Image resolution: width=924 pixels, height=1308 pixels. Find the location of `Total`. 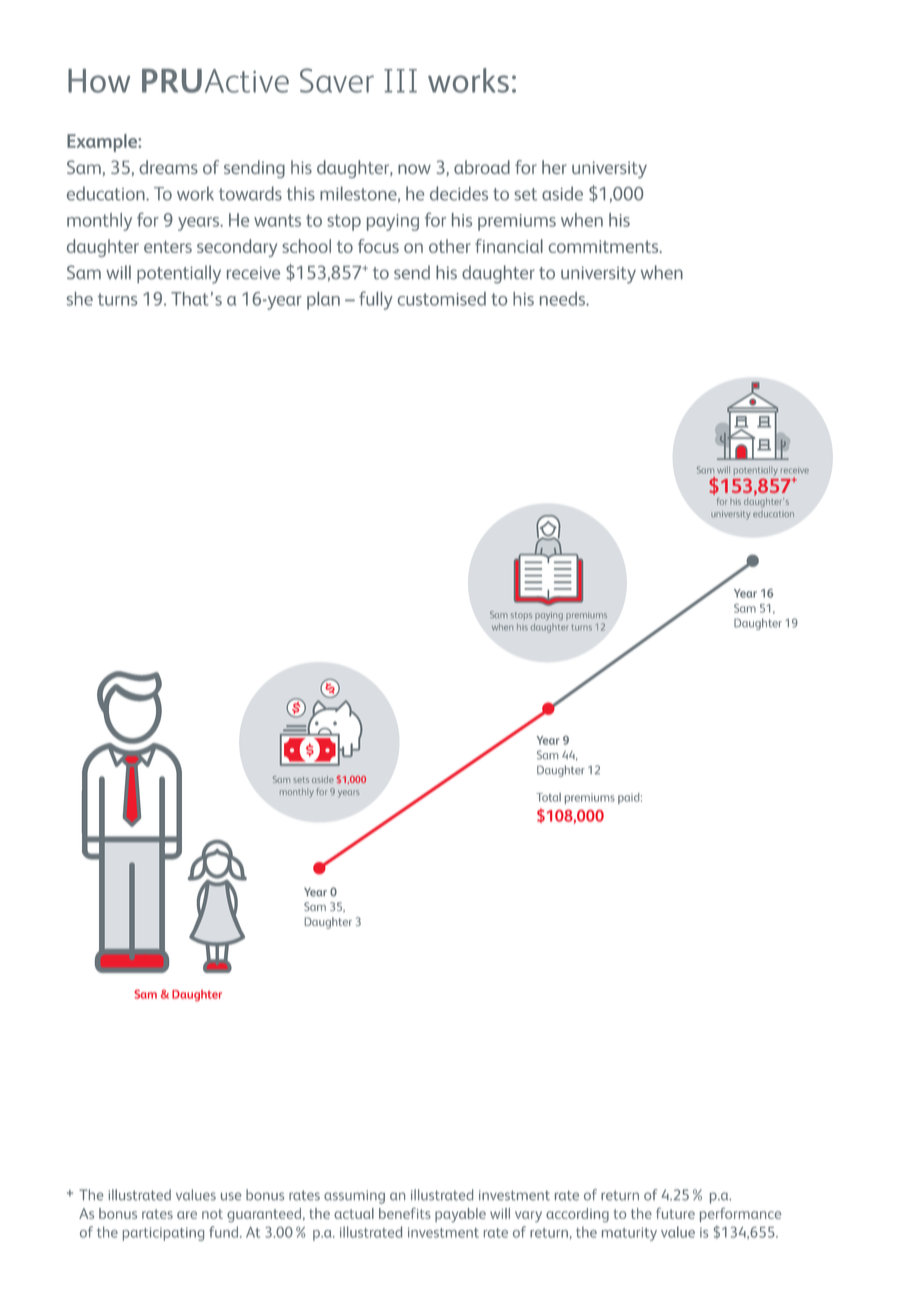

Total is located at coordinates (548, 797).
